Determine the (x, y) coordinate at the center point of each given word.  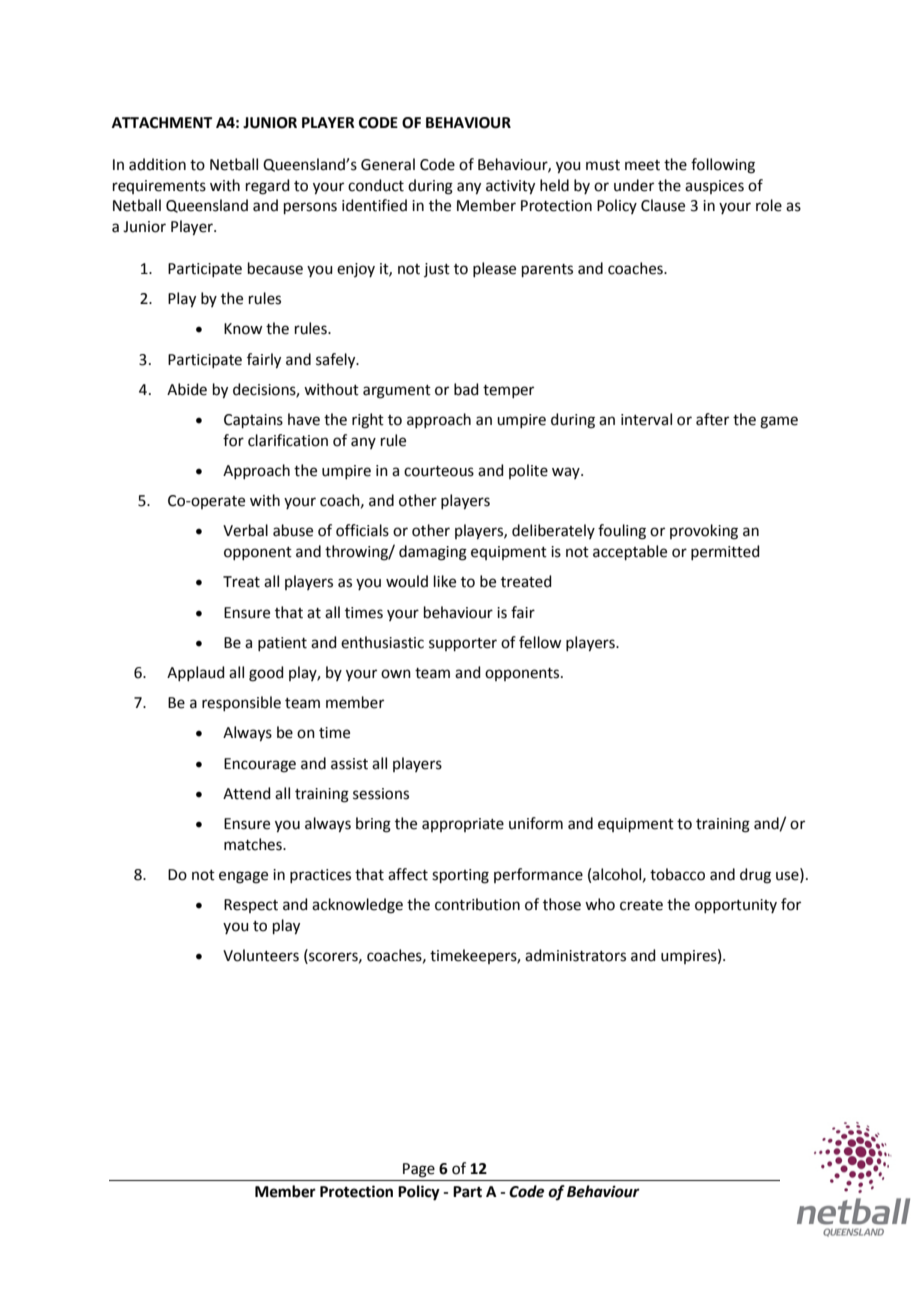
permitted (725, 552)
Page (419, 1170)
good (266, 674)
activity (510, 187)
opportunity (736, 906)
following (723, 166)
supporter (463, 644)
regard (268, 187)
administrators (575, 955)
